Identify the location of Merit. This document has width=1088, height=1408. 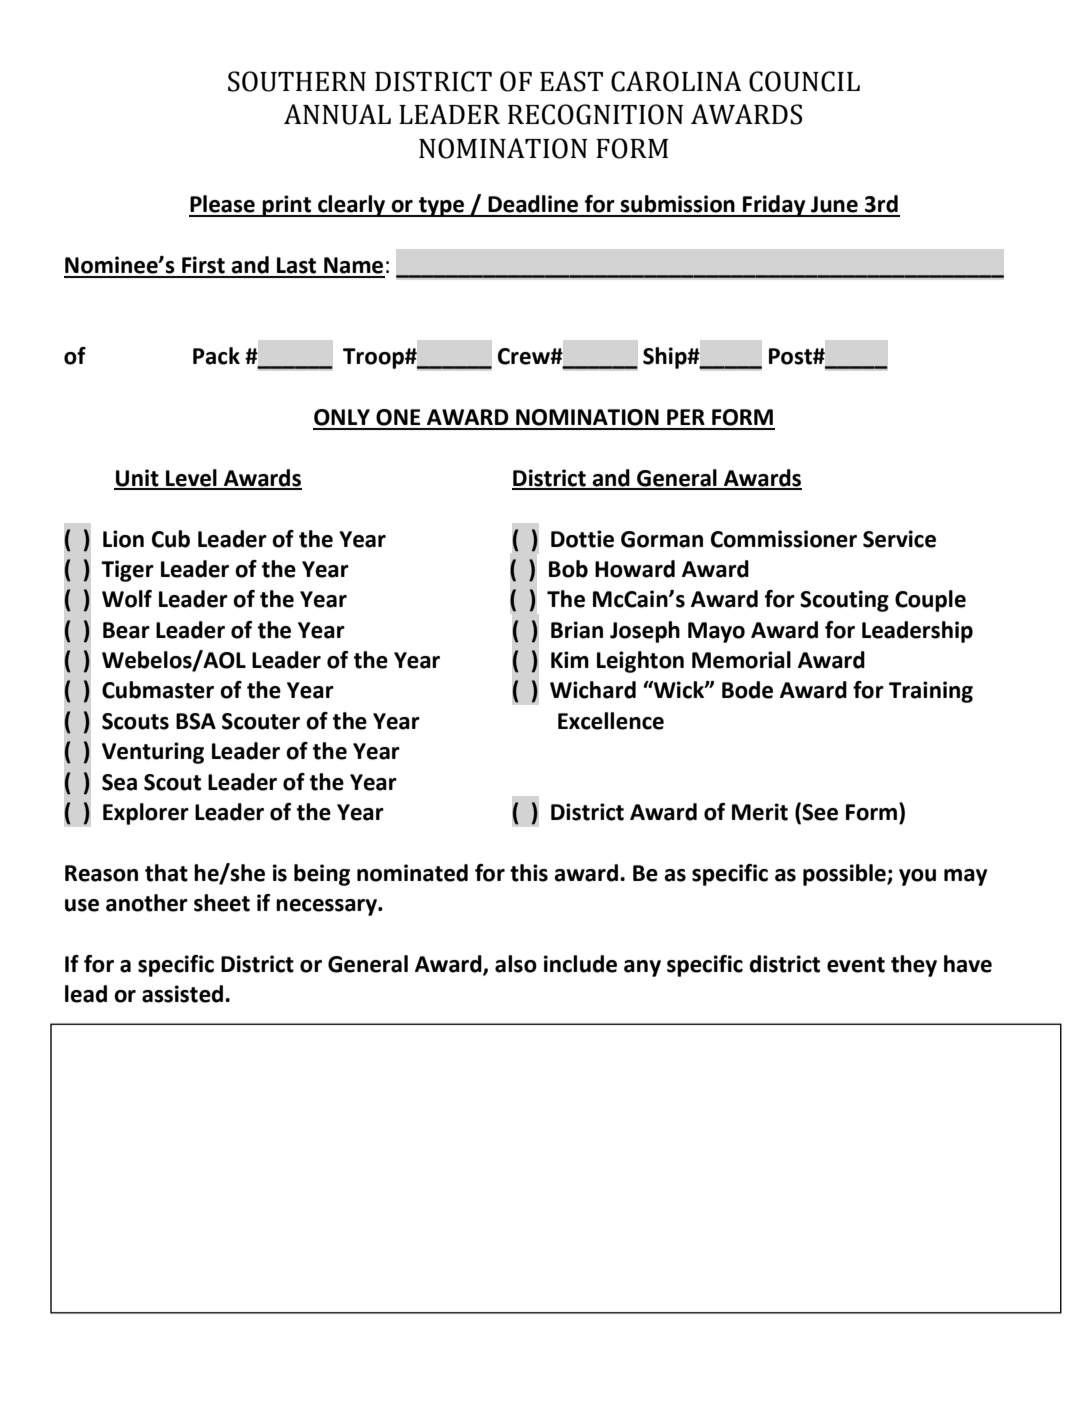
(760, 812).
